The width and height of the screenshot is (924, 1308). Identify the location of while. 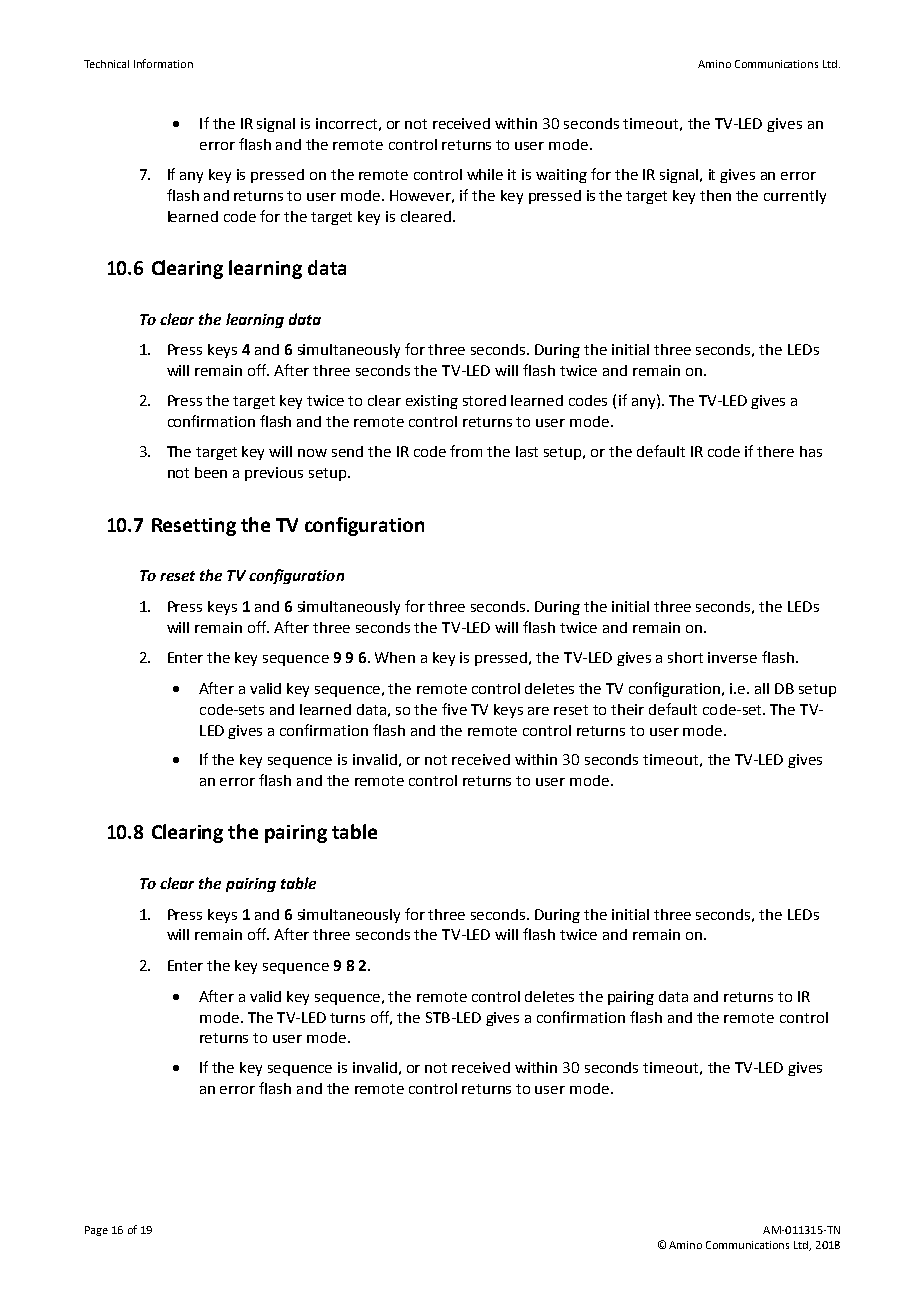
(485, 174).
